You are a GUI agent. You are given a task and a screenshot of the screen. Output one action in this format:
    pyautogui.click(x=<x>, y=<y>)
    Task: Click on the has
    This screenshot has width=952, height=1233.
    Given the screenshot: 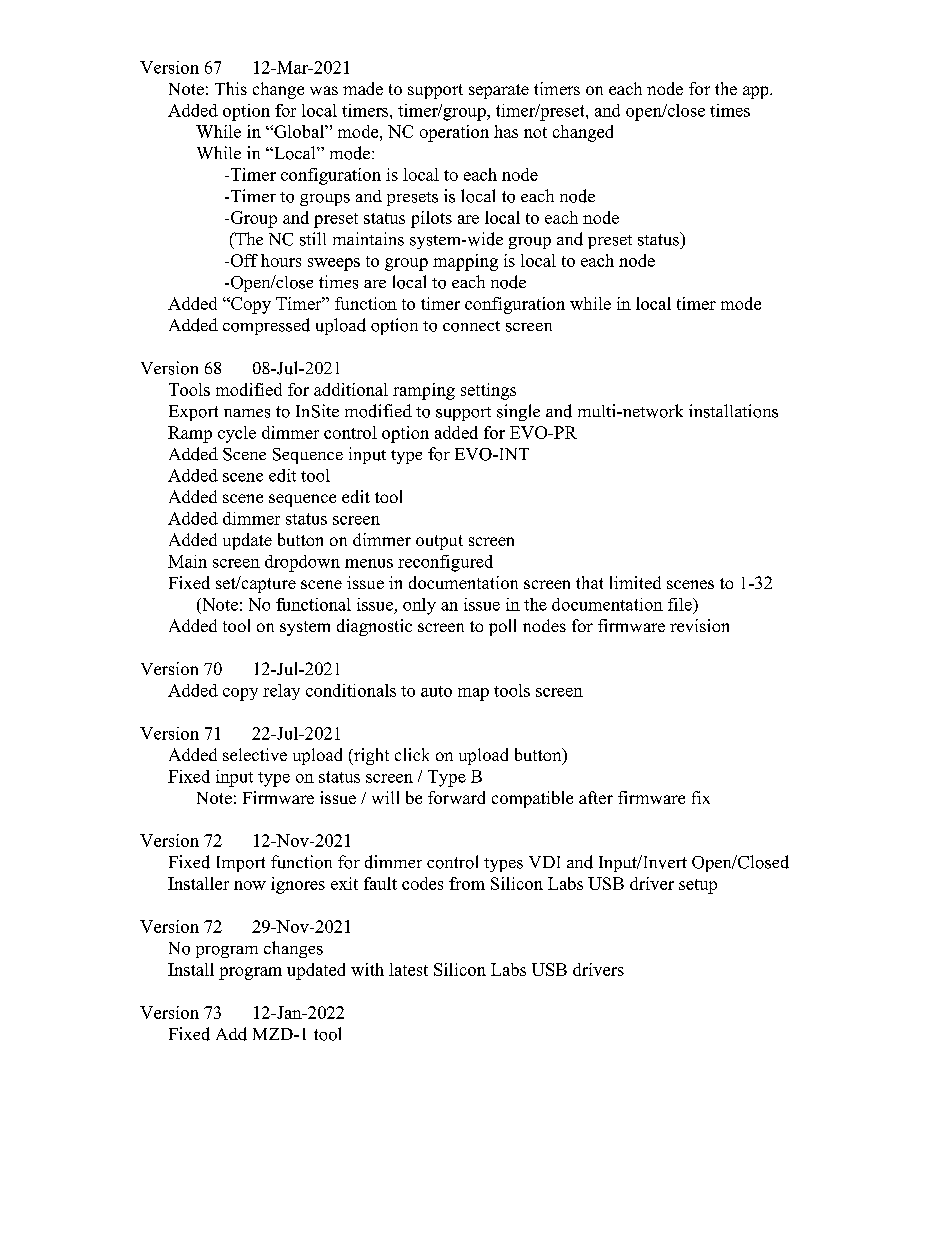 What is the action you would take?
    pyautogui.click(x=506, y=131)
